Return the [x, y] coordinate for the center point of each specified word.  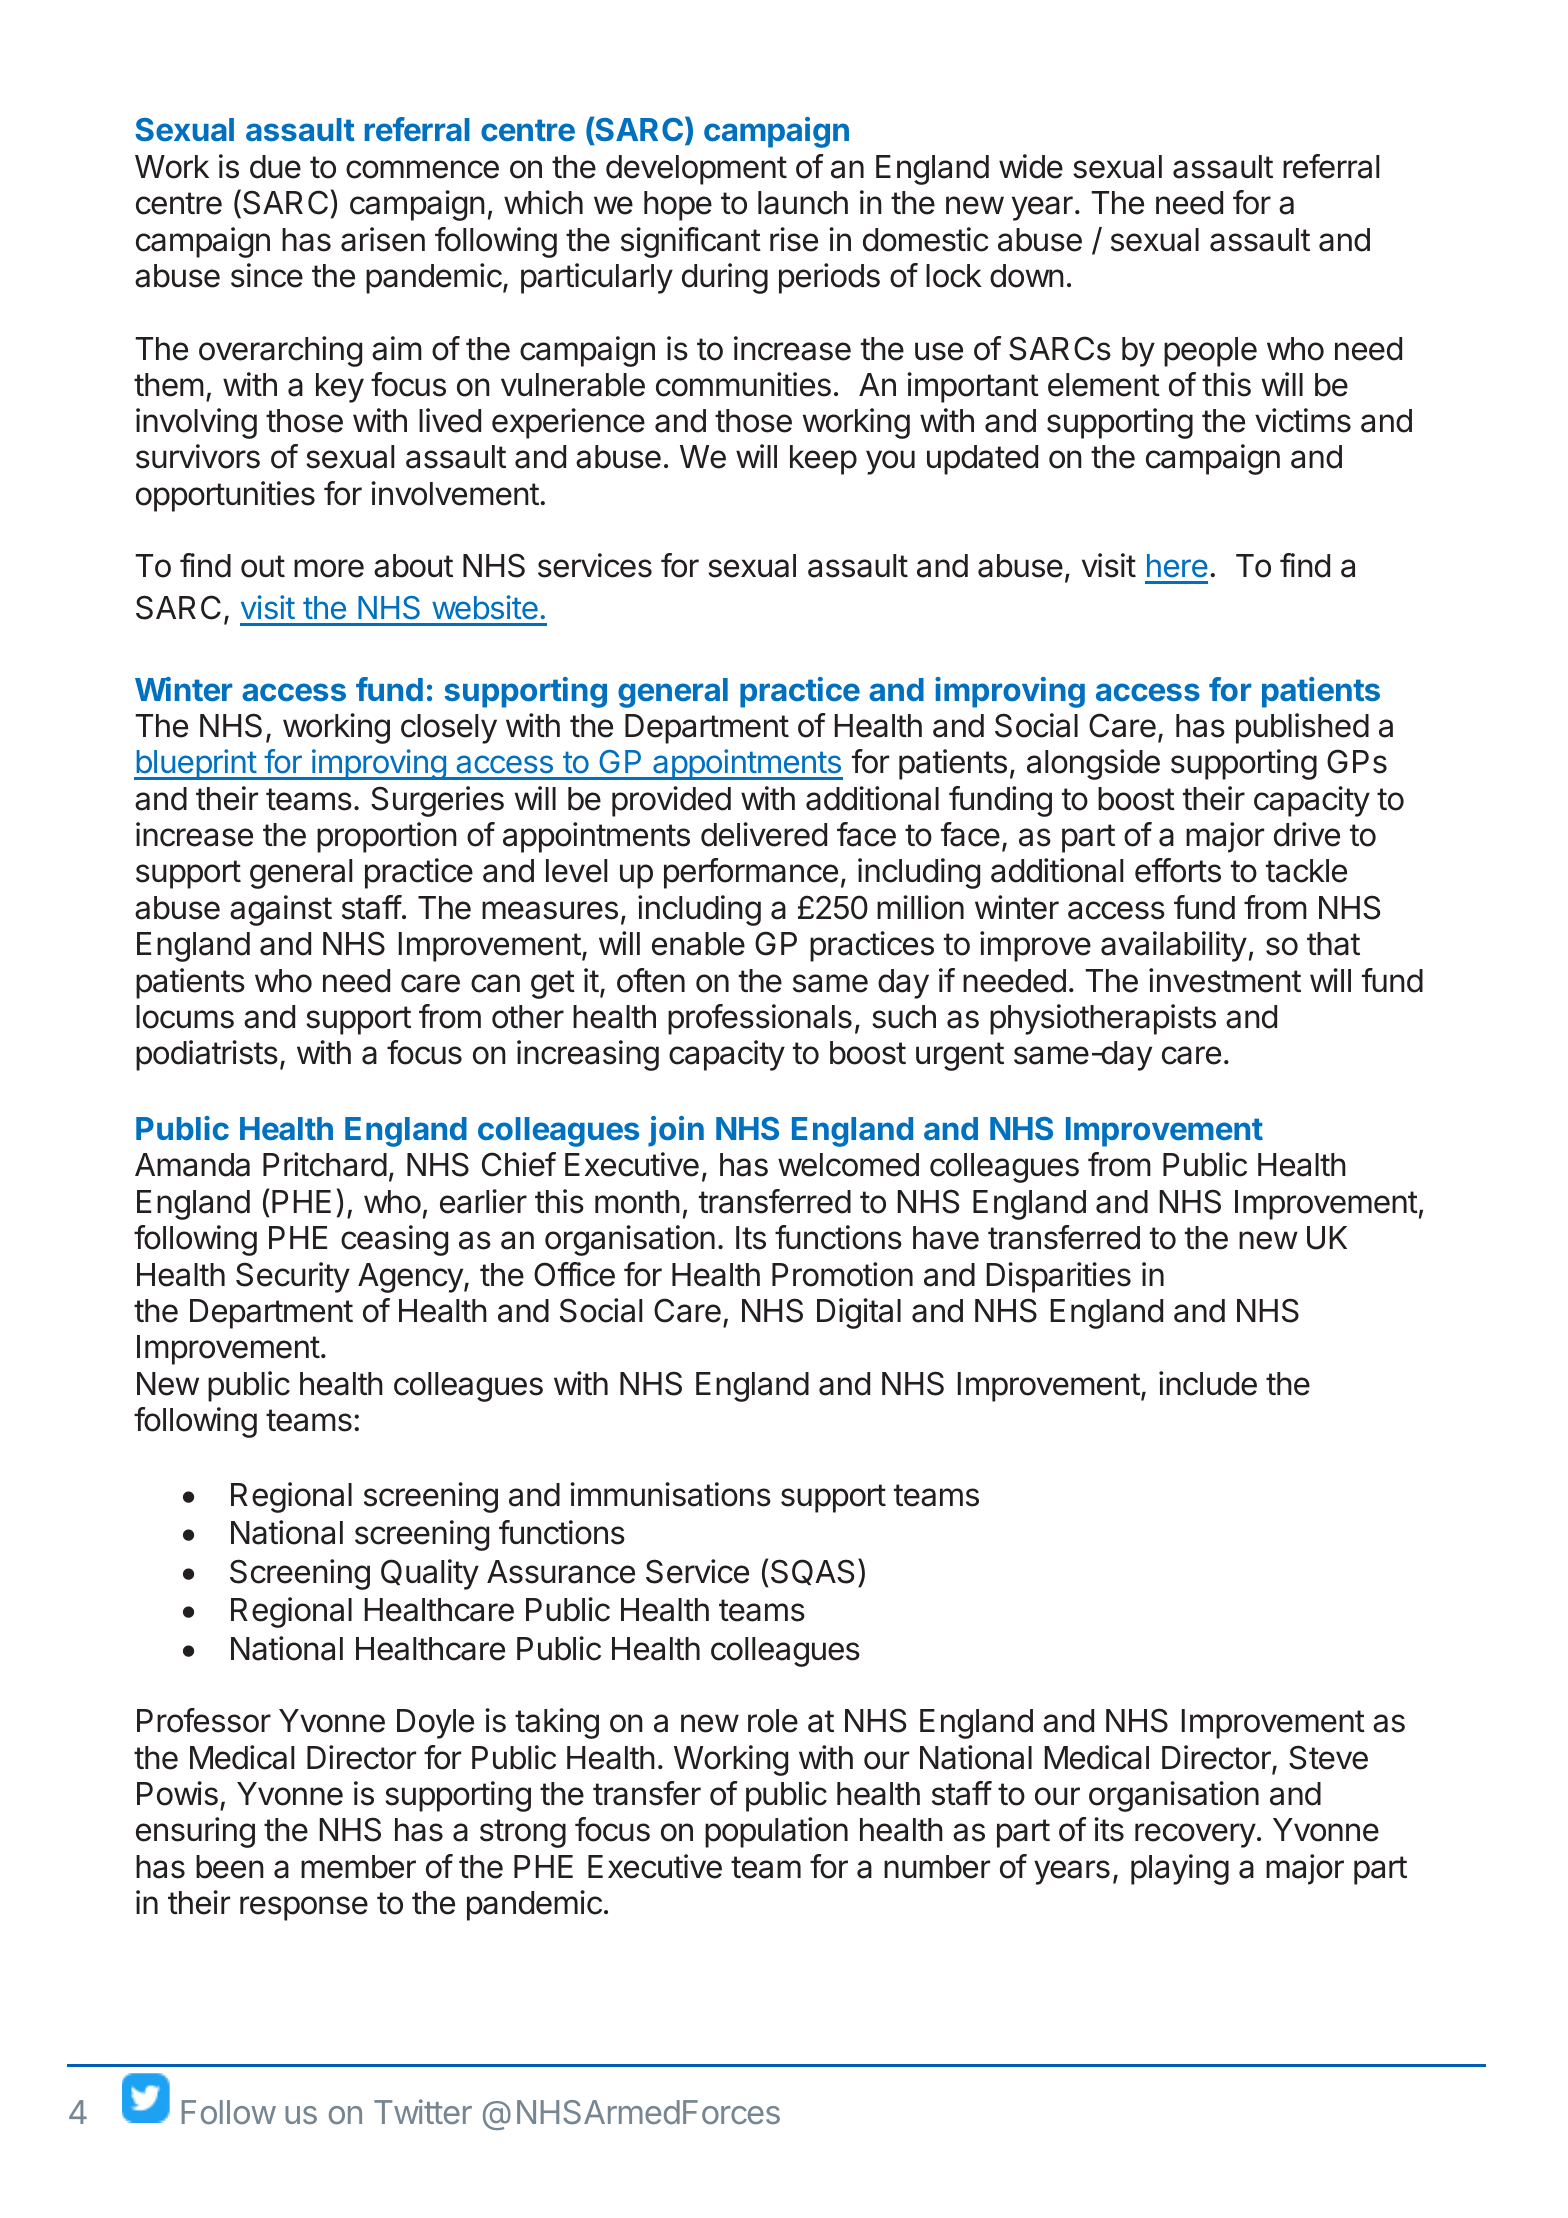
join [676, 1131]
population [776, 1832]
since [267, 275]
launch [803, 203]
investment [1225, 980]
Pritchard [325, 1164]
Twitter [423, 2111]
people [1210, 352]
